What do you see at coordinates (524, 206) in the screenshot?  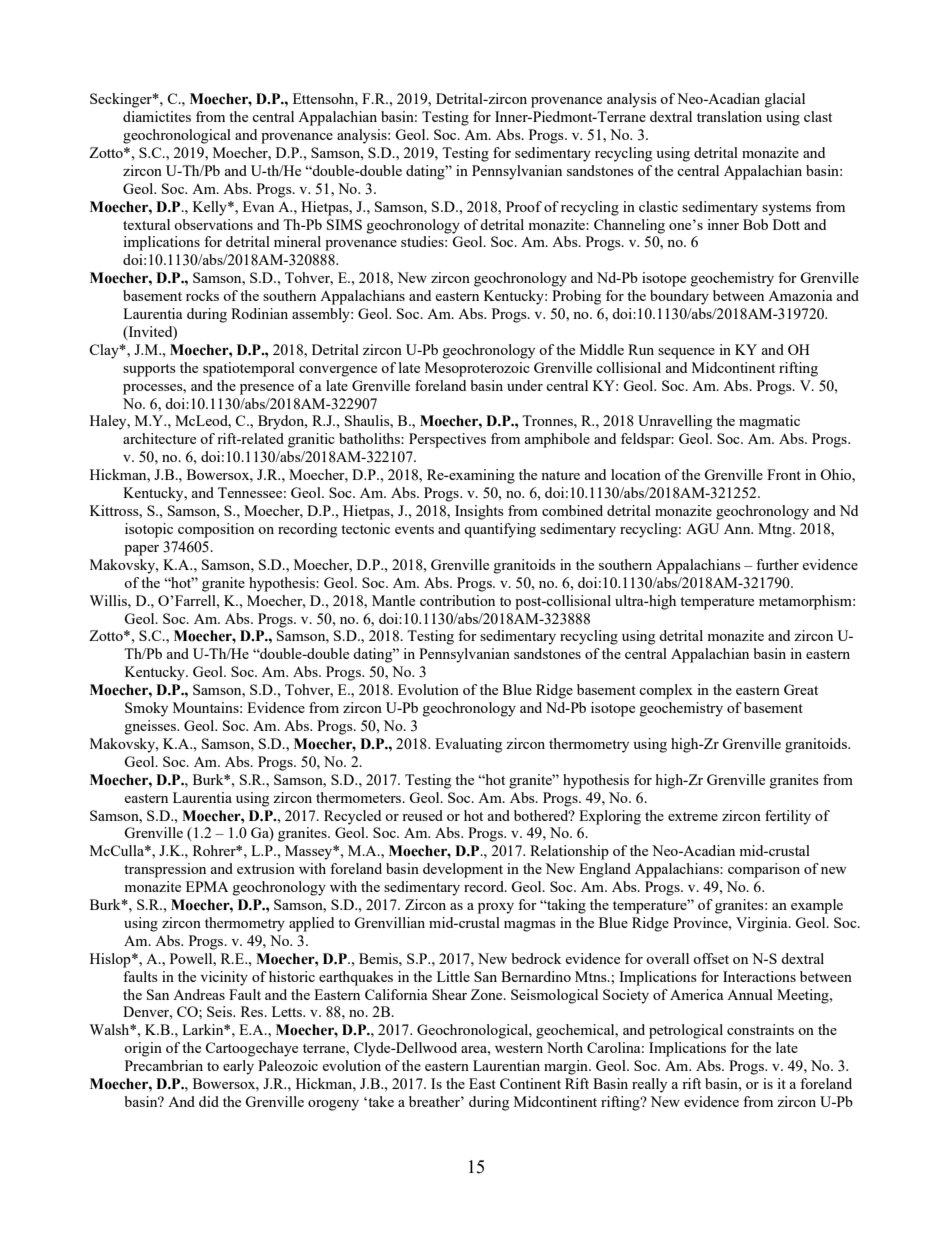 I see `Proof` at bounding box center [524, 206].
